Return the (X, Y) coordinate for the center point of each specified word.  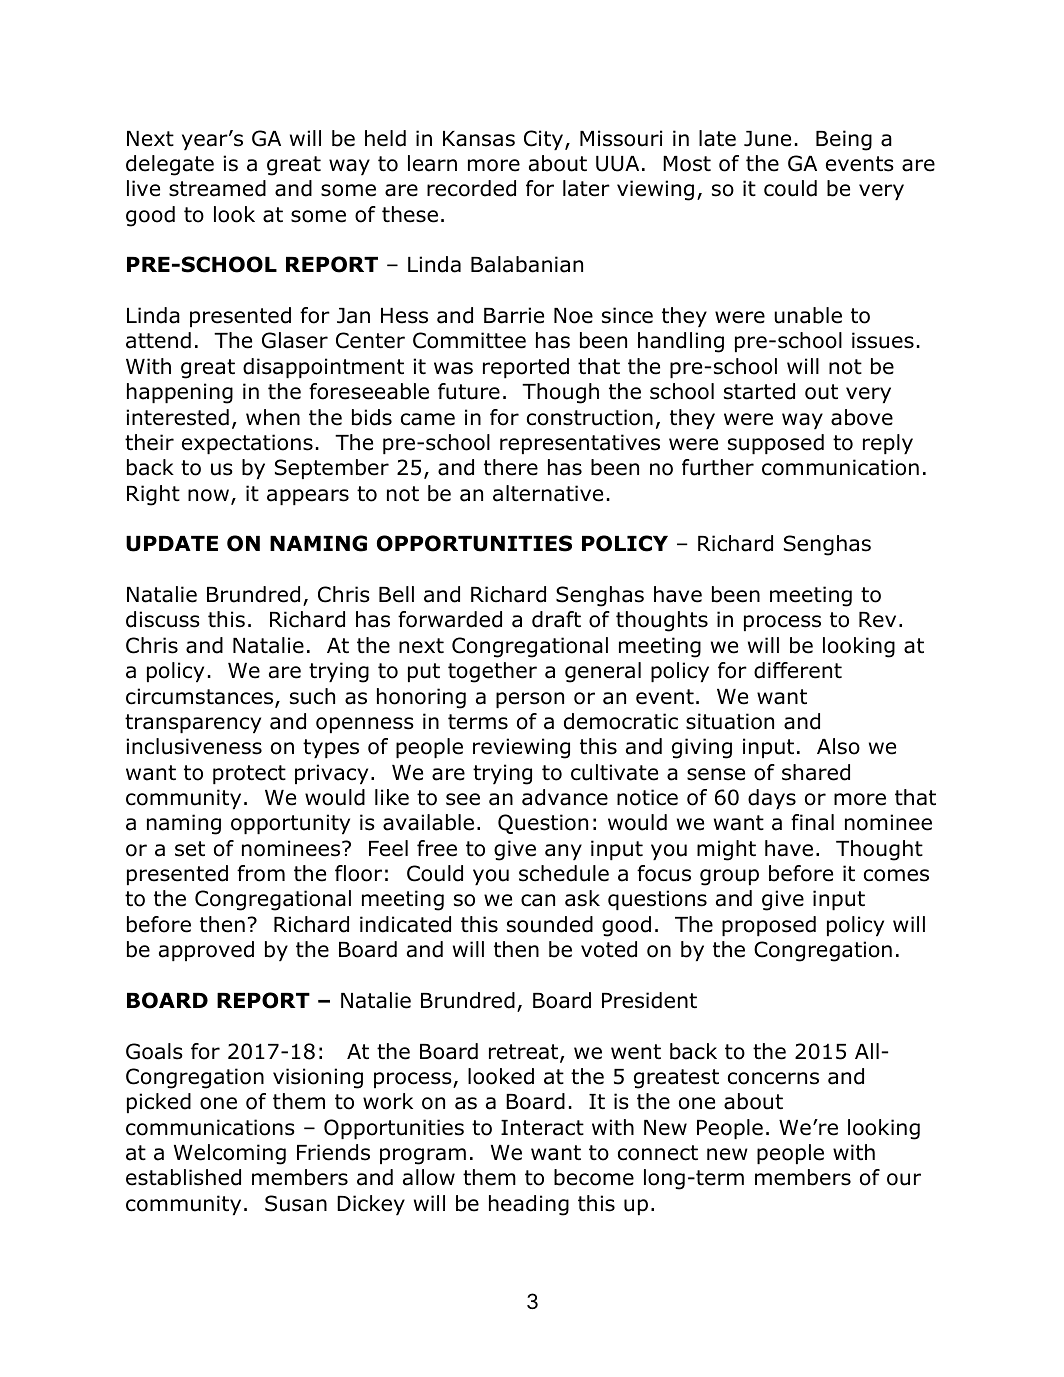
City (545, 140)
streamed (217, 188)
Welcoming (230, 1154)
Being (844, 140)
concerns (773, 1078)
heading (529, 1205)
